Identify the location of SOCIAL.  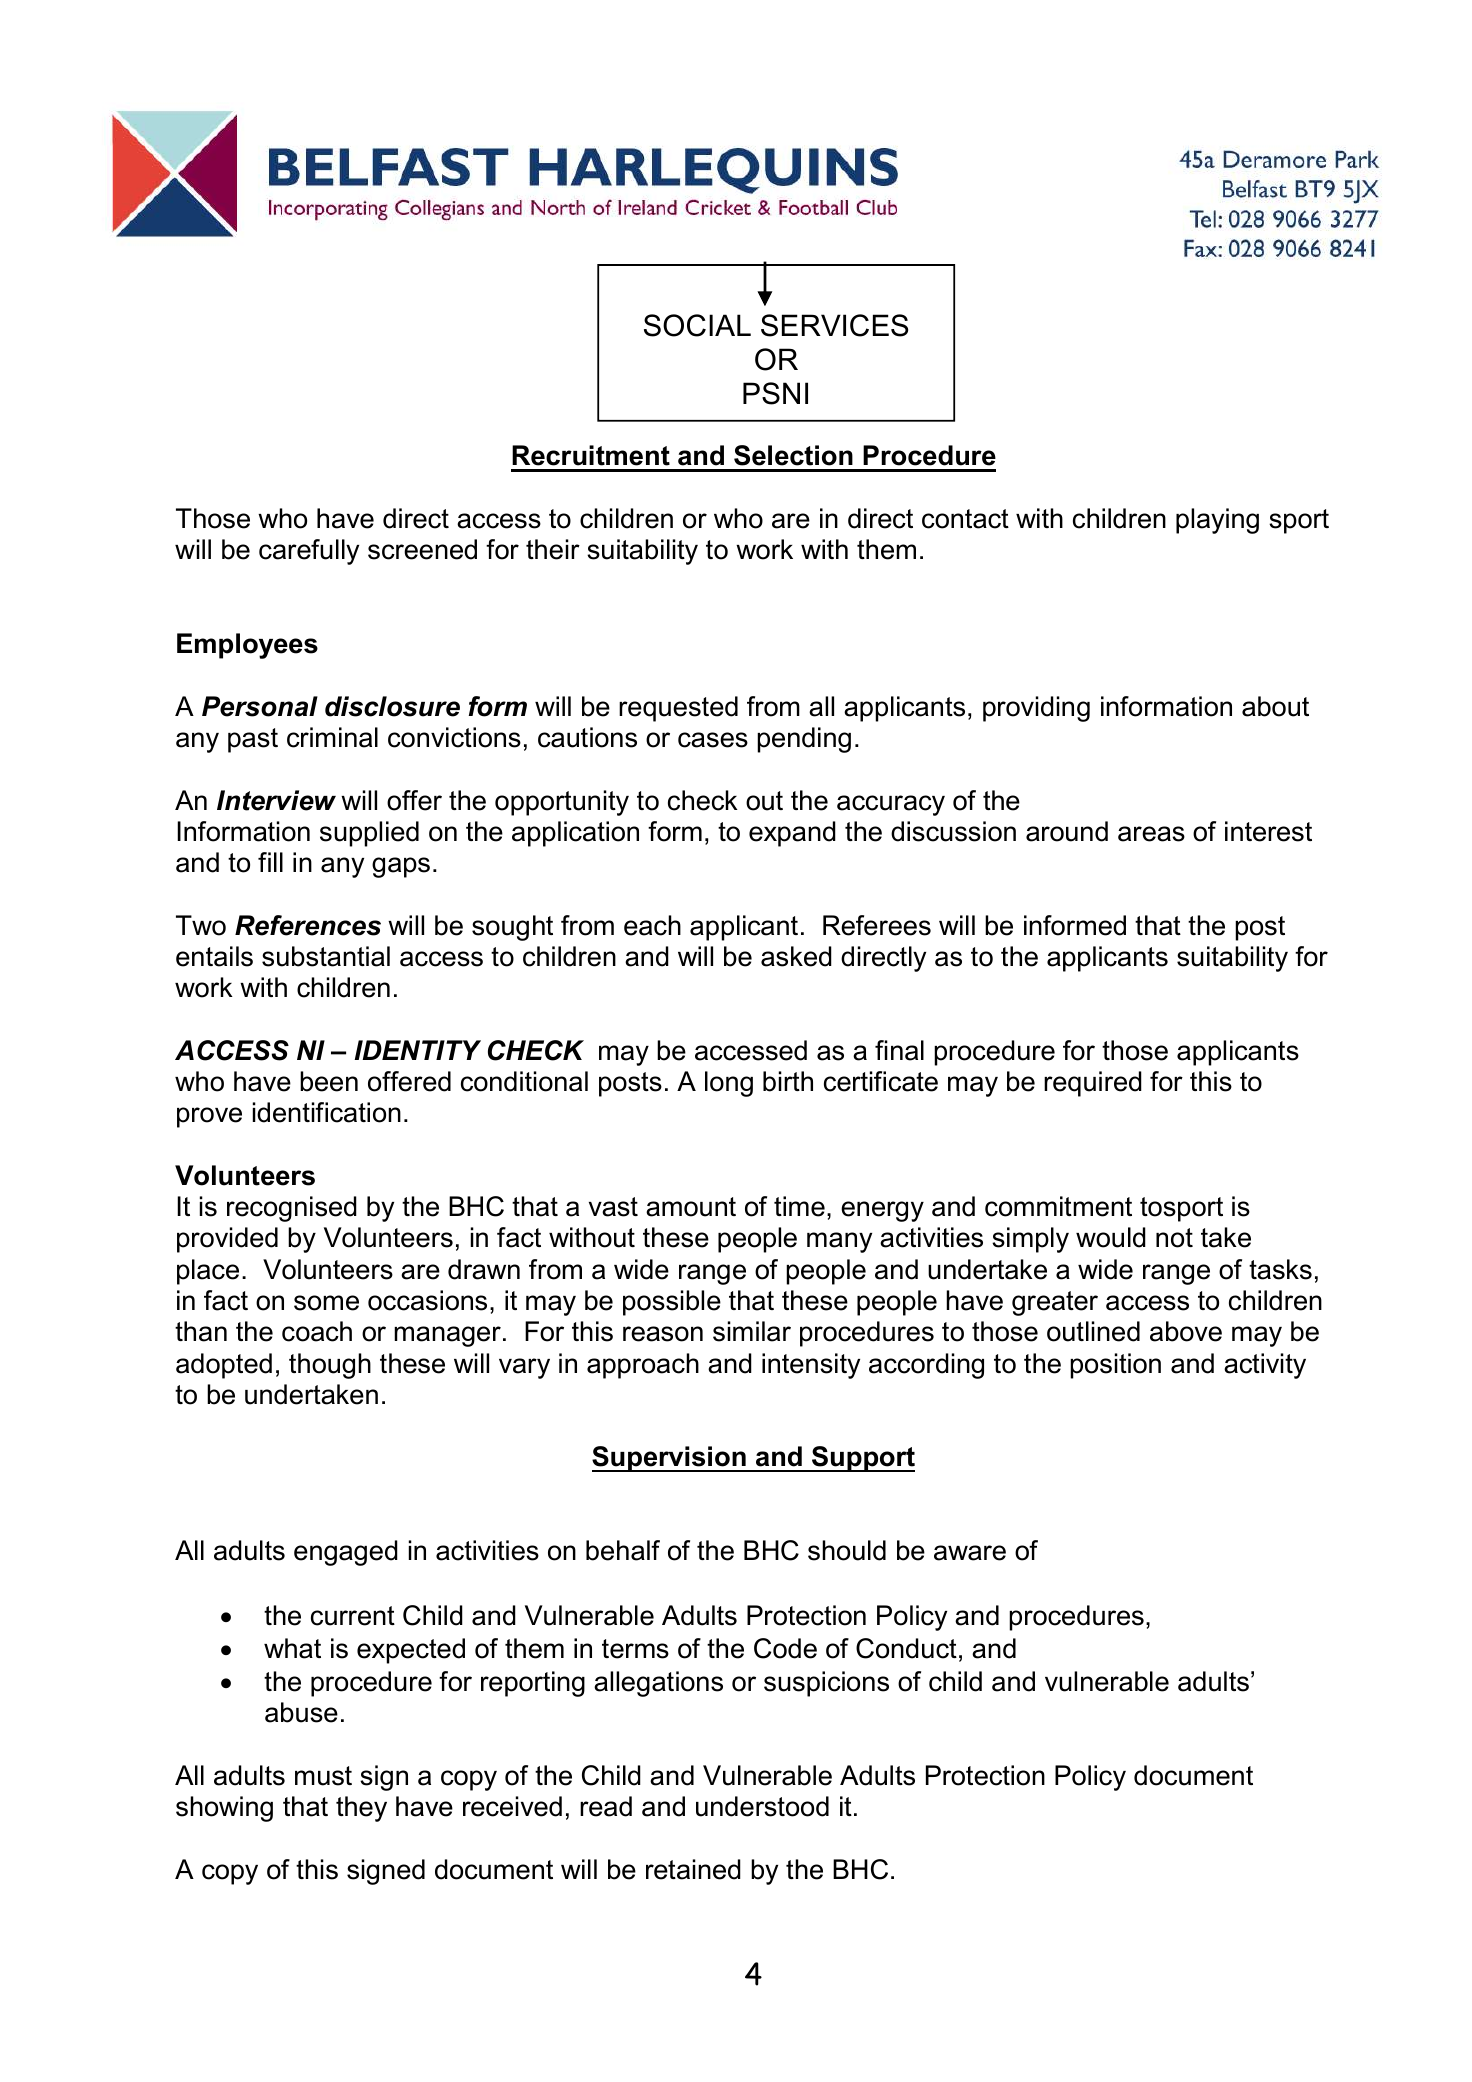
(697, 325).
